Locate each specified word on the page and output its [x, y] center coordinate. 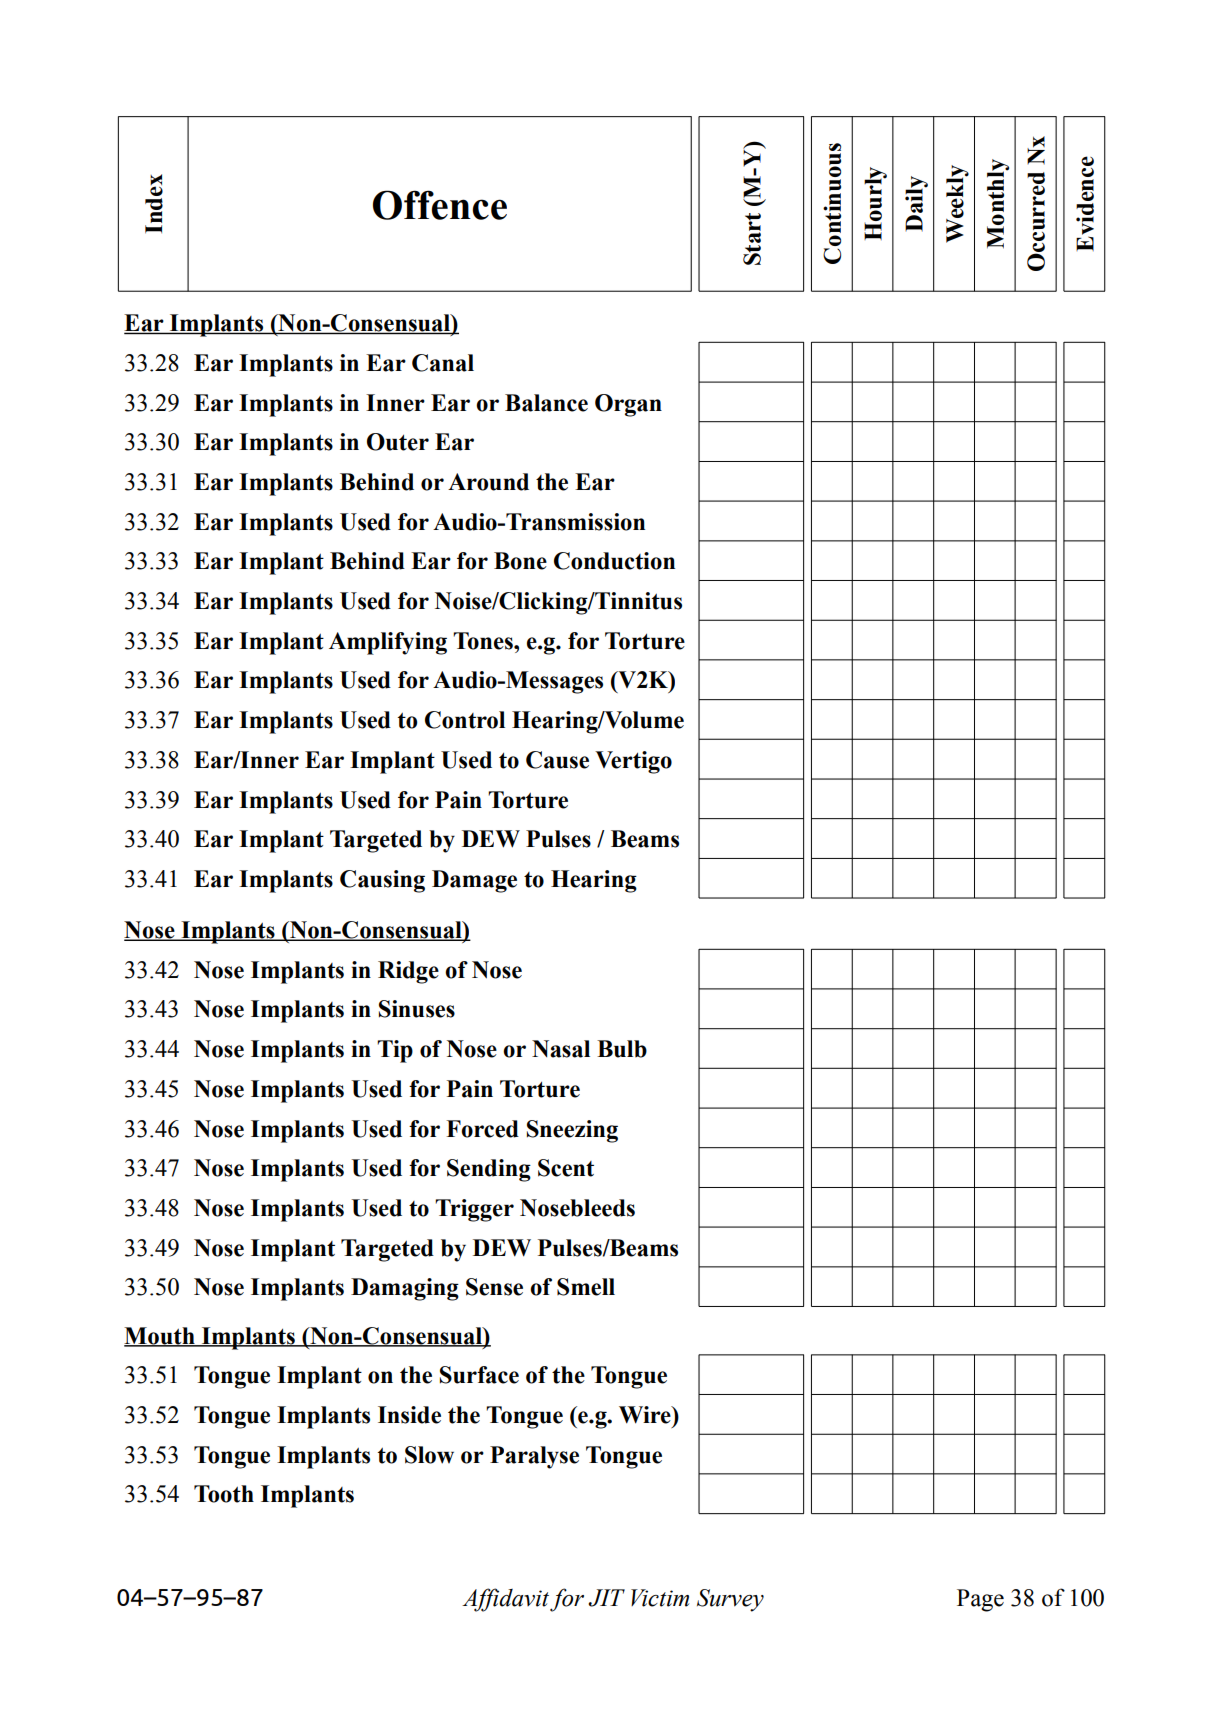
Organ [628, 405]
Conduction [614, 561]
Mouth [160, 1336]
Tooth [224, 1494]
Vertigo [633, 762]
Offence [440, 205]
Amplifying [388, 643]
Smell [586, 1287]
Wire [646, 1415]
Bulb [622, 1049]
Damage [474, 881]
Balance [546, 403]
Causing [382, 881]
